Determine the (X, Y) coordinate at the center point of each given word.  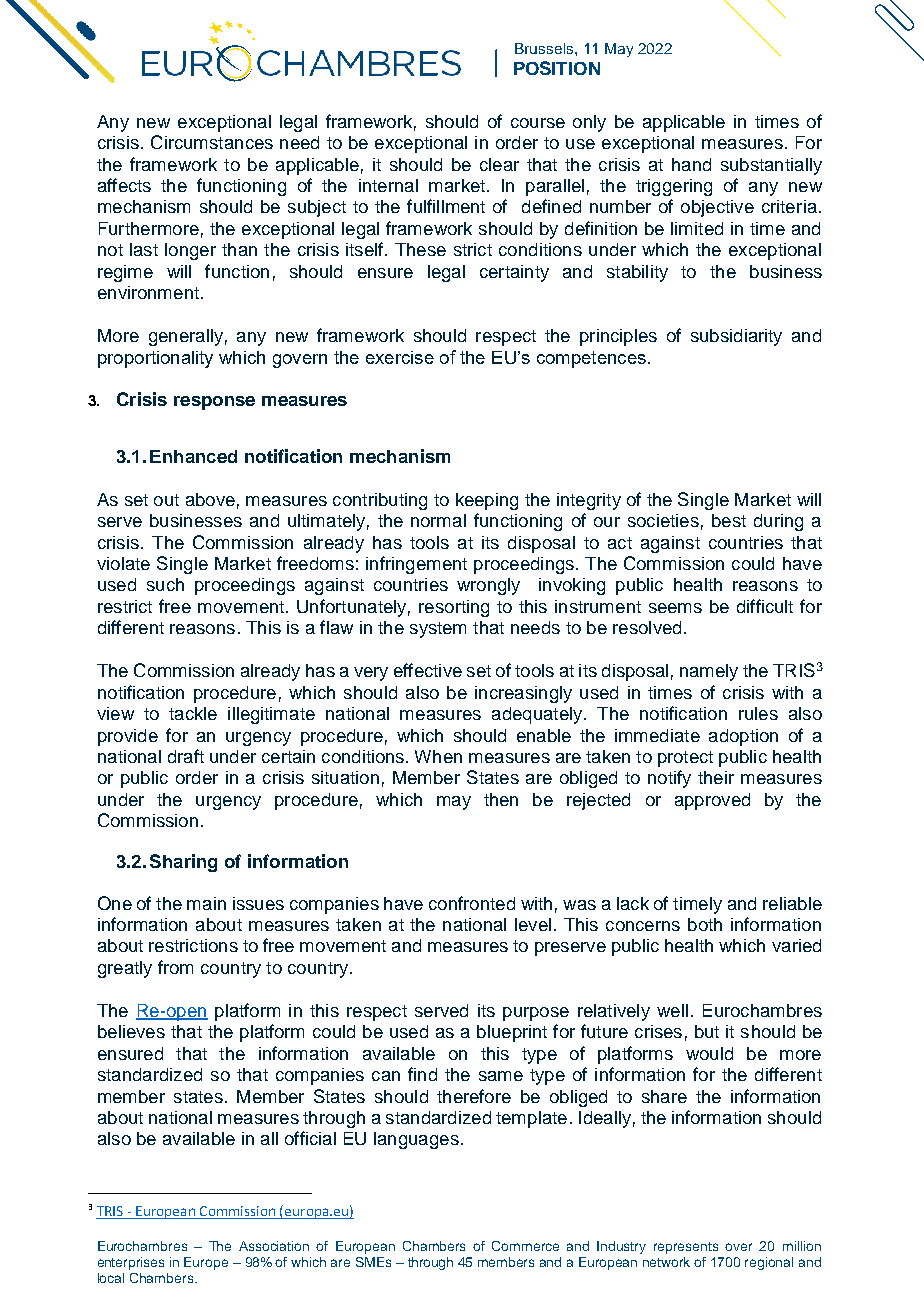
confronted (472, 903)
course (538, 123)
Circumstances (212, 142)
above (210, 499)
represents (686, 1248)
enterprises (131, 1263)
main (206, 903)
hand (691, 164)
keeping (487, 501)
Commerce (525, 1246)
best (729, 520)
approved (712, 801)
